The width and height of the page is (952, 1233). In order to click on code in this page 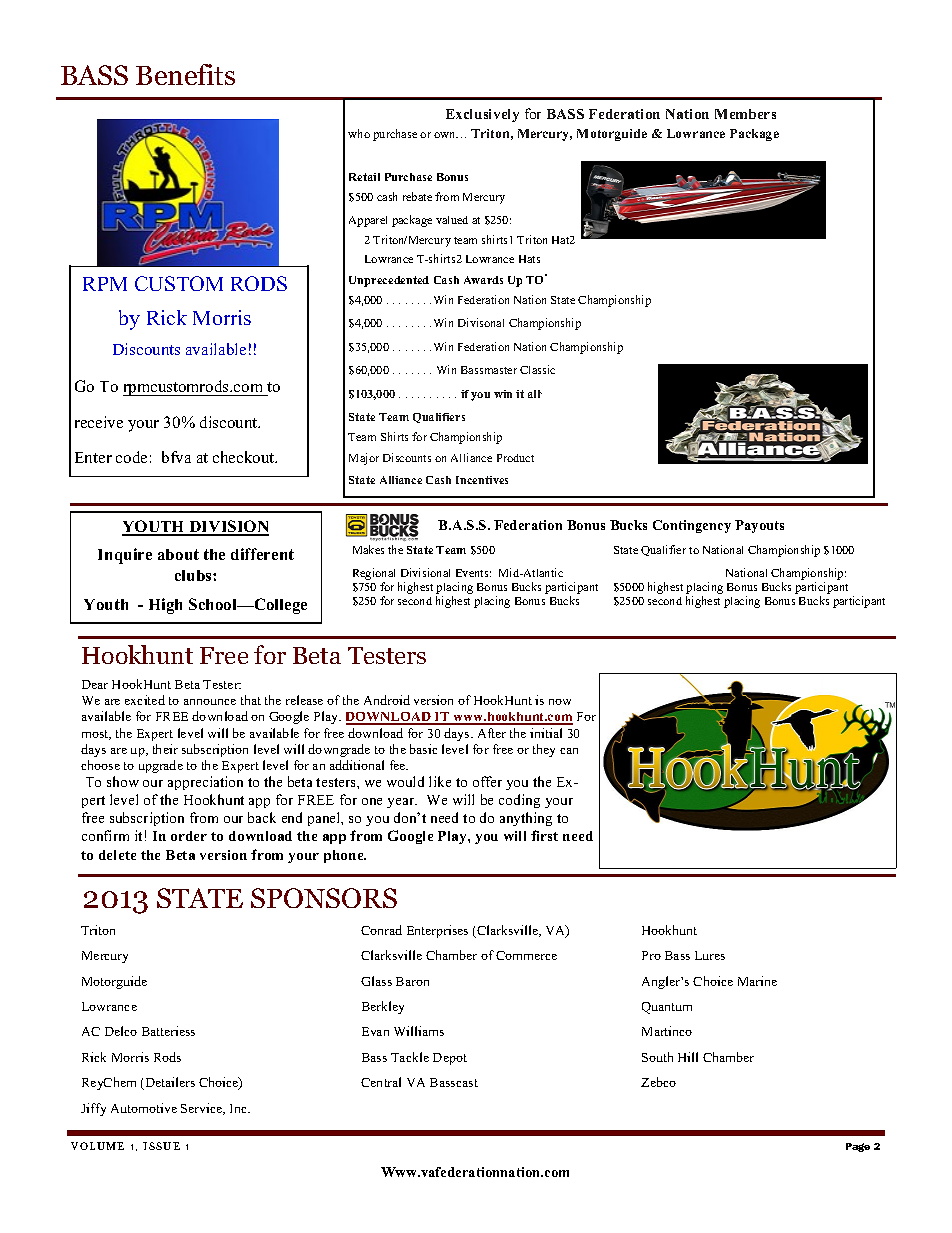, I will do `click(131, 457)`.
